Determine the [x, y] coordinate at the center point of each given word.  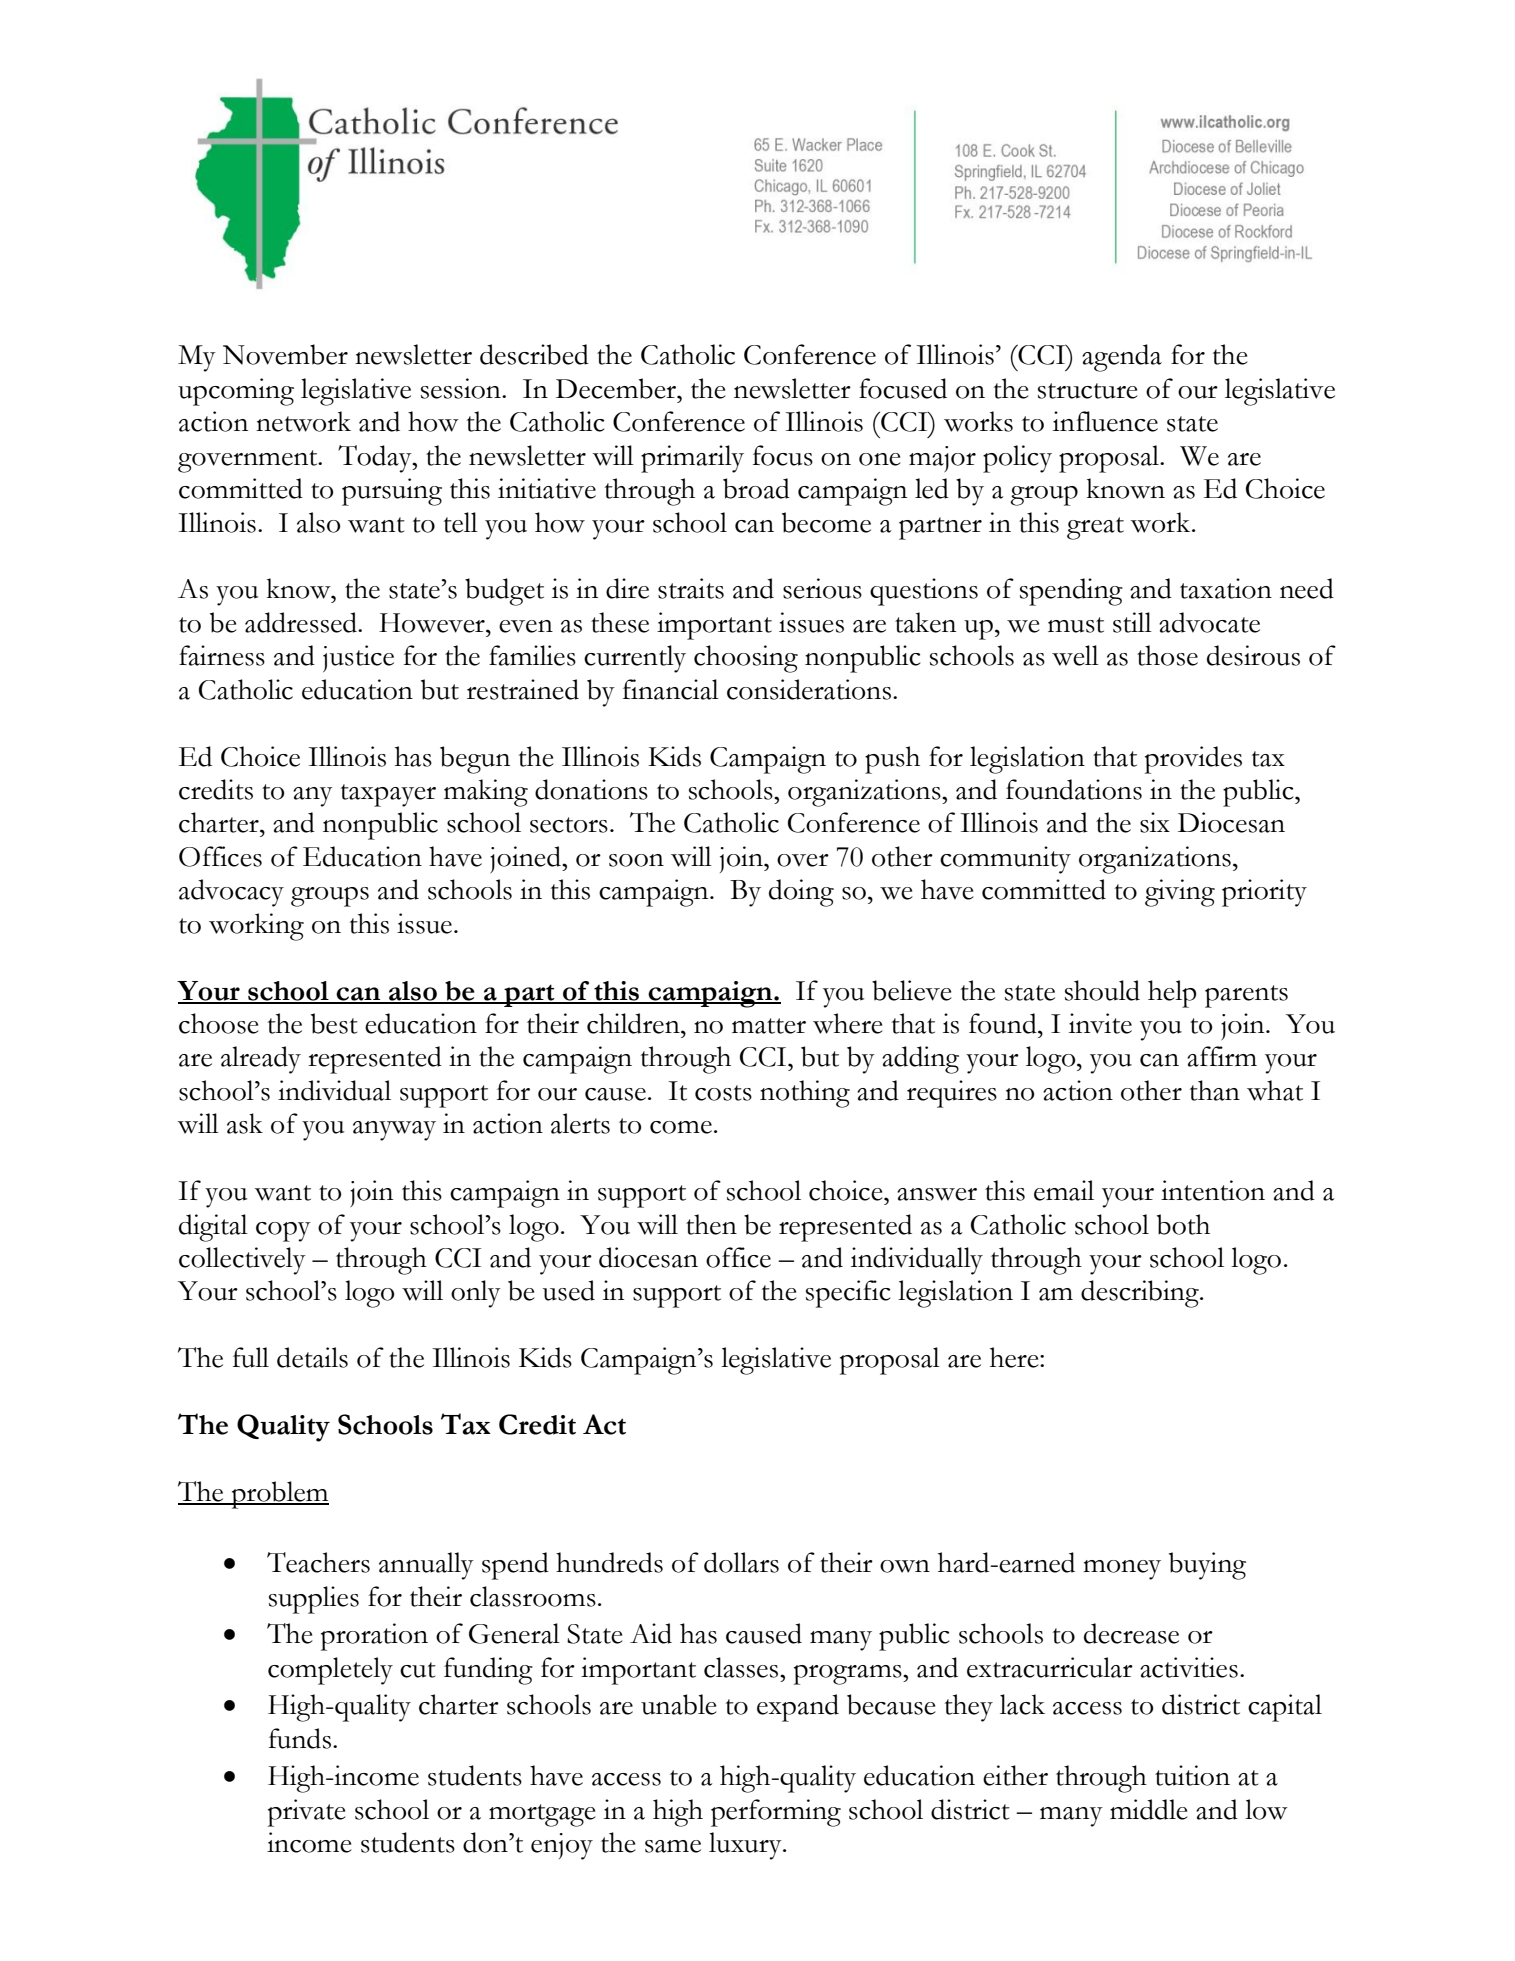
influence [1105, 421]
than [1215, 1090]
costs [723, 1093]
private [307, 1813]
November [285, 354]
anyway [394, 1131]
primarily [692, 459]
